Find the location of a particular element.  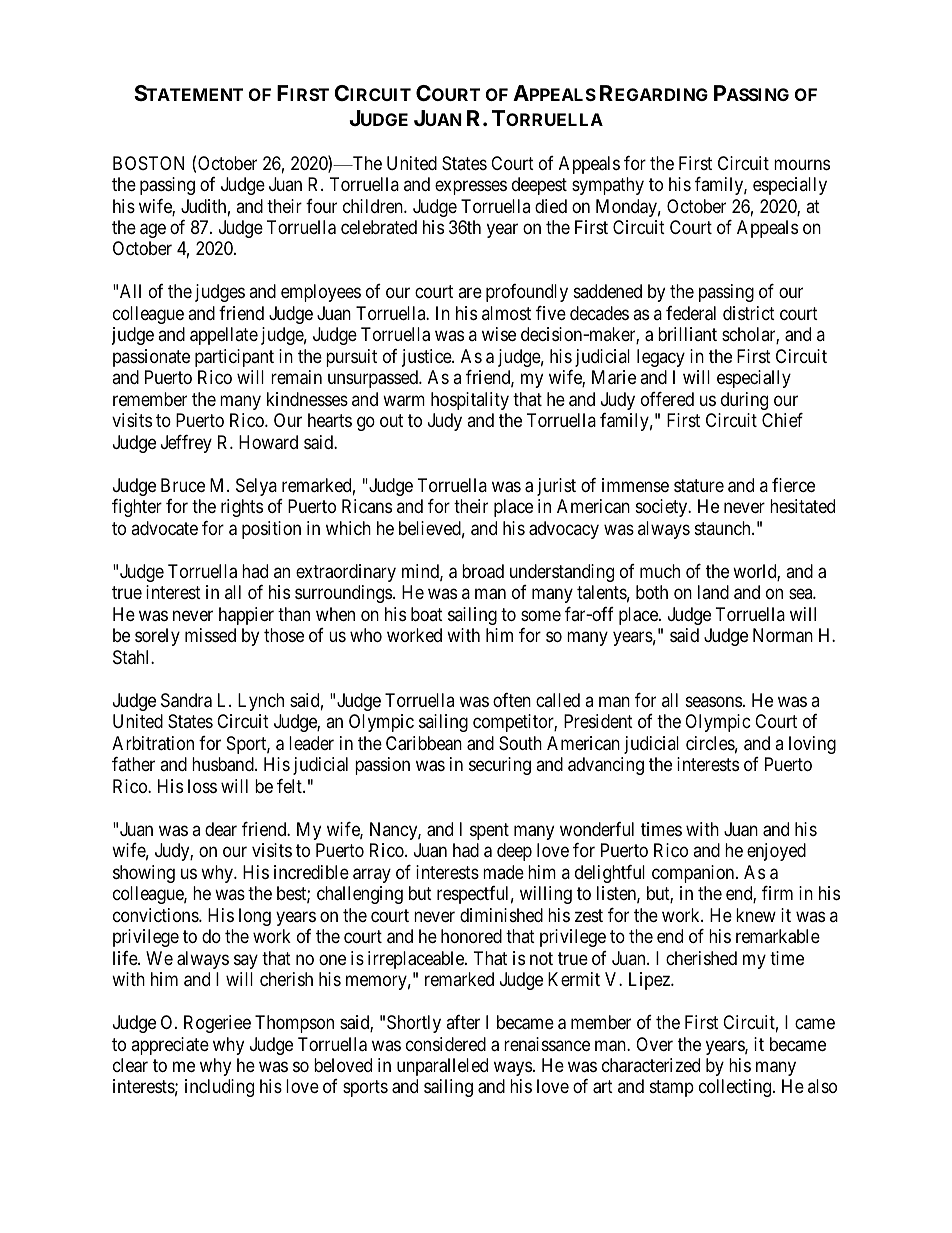

boat is located at coordinates (427, 614).
